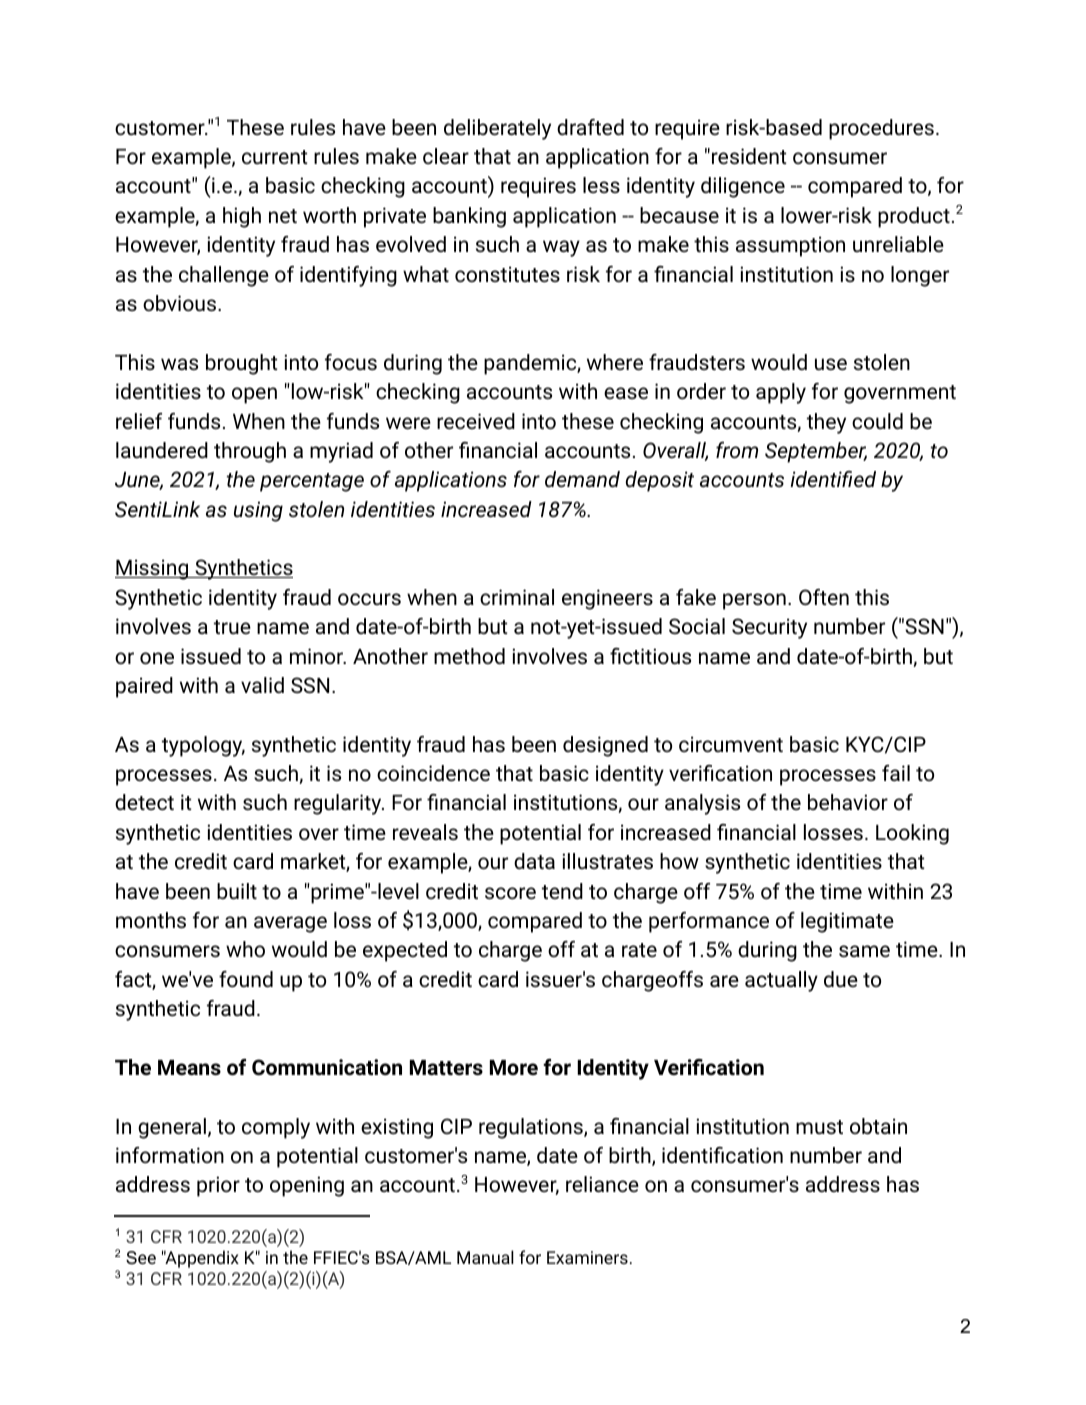  Describe the element at coordinates (218, 1186) in the screenshot. I see `prior` at that location.
